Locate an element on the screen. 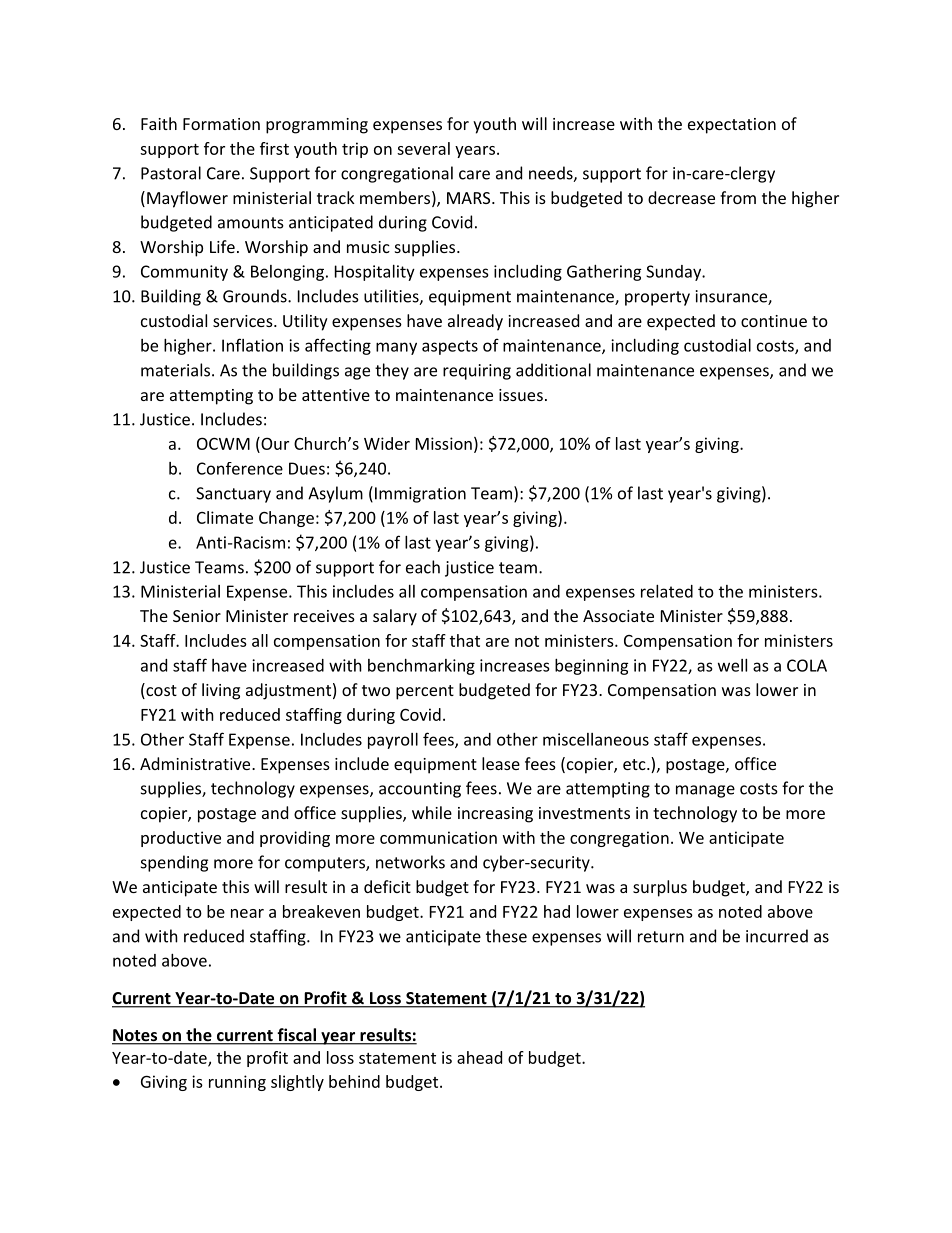 The height and width of the screenshot is (1233, 952). Administrative is located at coordinates (196, 763).
